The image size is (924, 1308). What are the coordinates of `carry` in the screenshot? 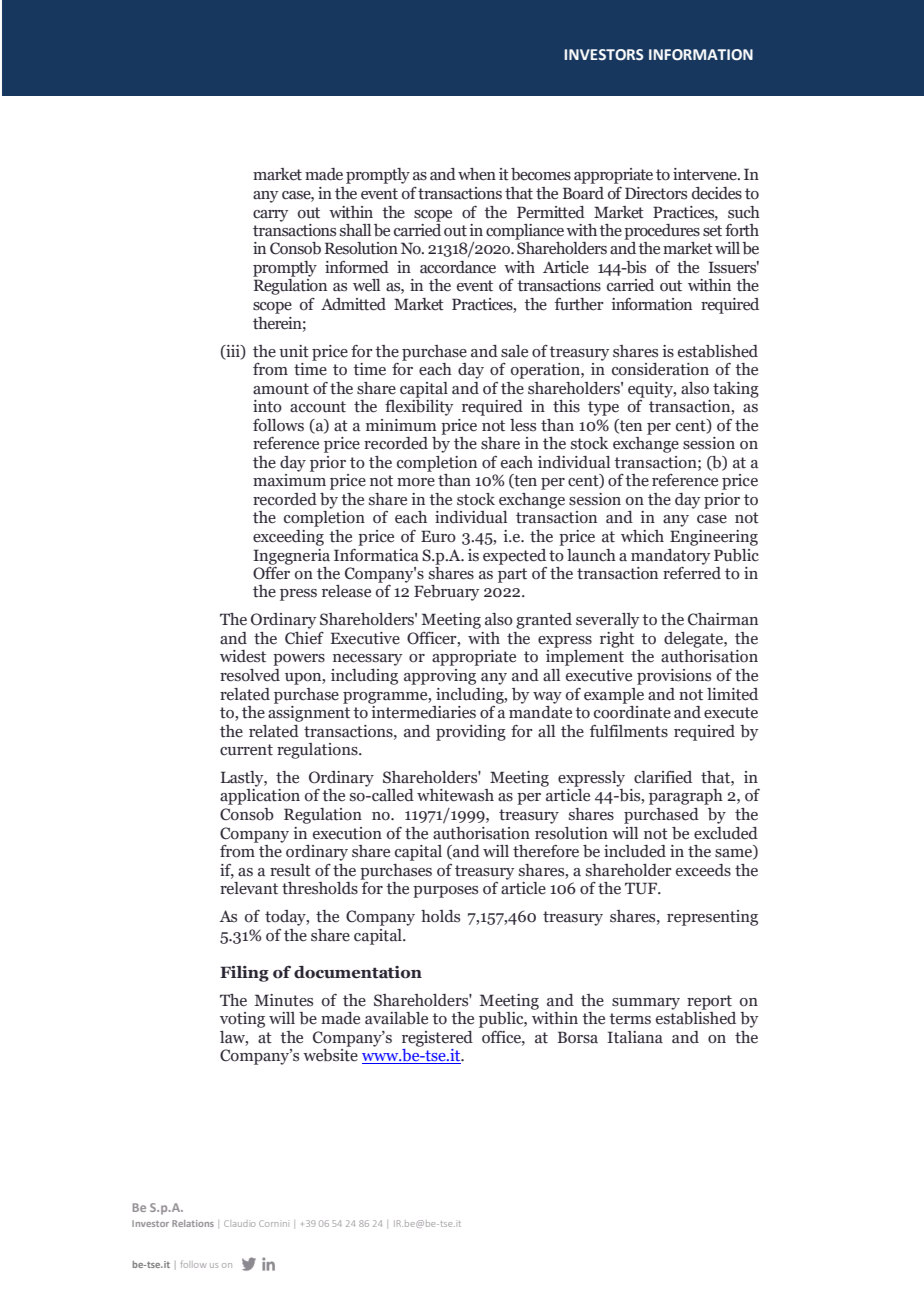 It's located at (270, 216).
